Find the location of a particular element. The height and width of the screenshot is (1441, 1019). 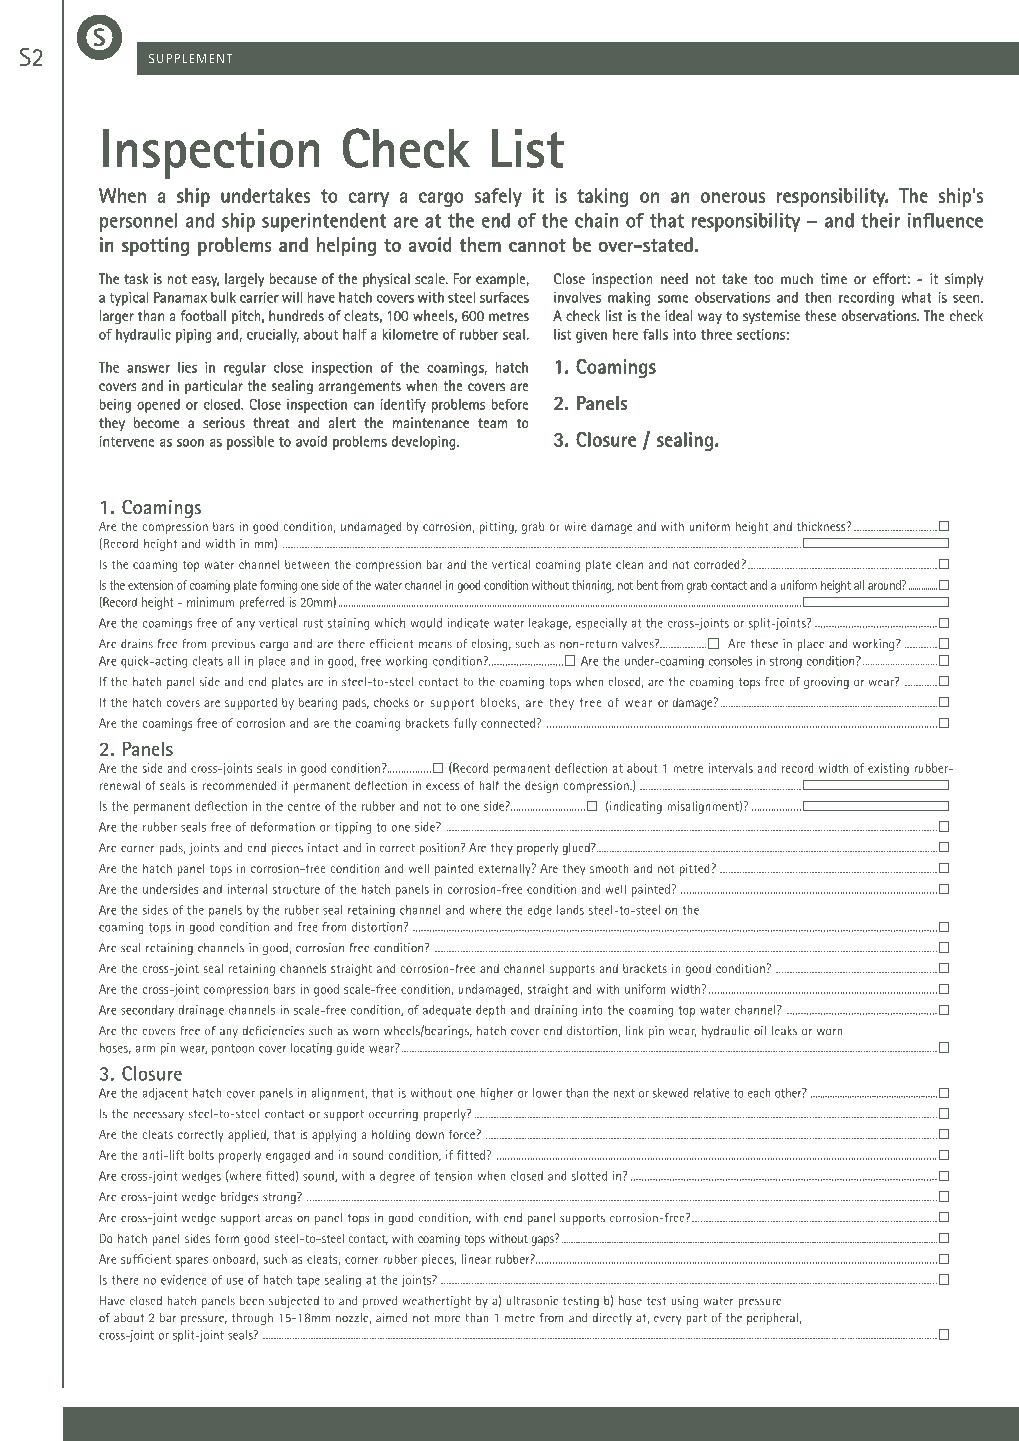

evidence is located at coordinates (184, 1280).
